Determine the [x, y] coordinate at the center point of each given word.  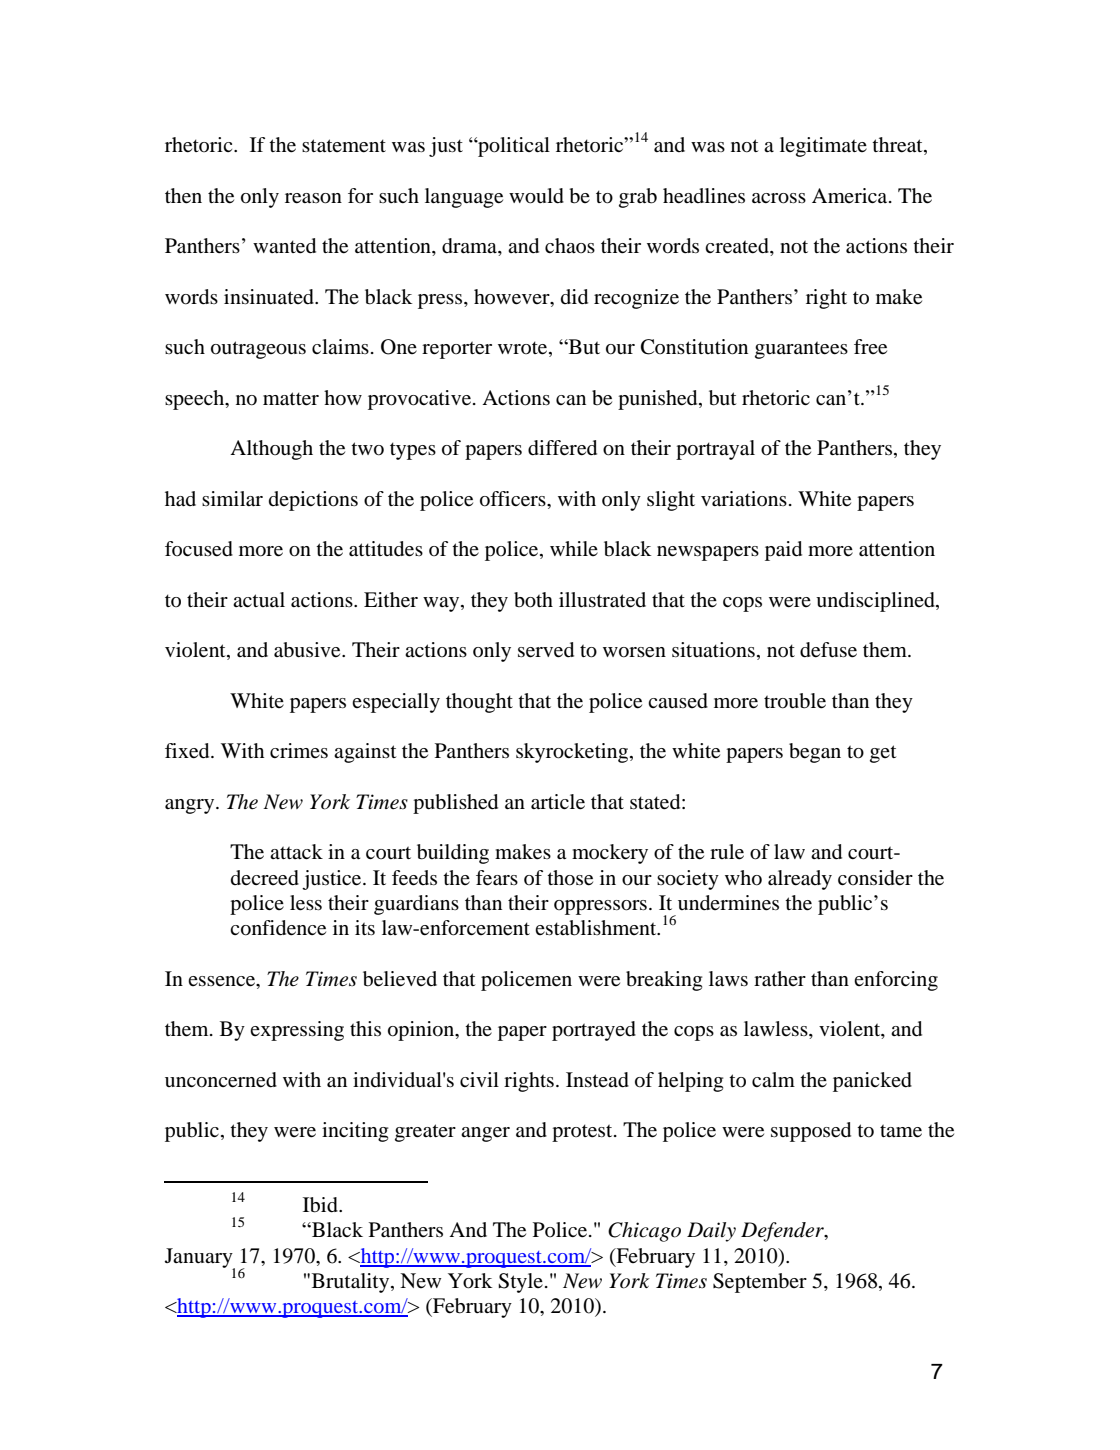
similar [232, 499]
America [851, 195]
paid [783, 551]
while [574, 548]
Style [520, 1283]
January [200, 1259]
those [570, 878]
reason [313, 198]
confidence [278, 928]
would [536, 196]
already [800, 880]
